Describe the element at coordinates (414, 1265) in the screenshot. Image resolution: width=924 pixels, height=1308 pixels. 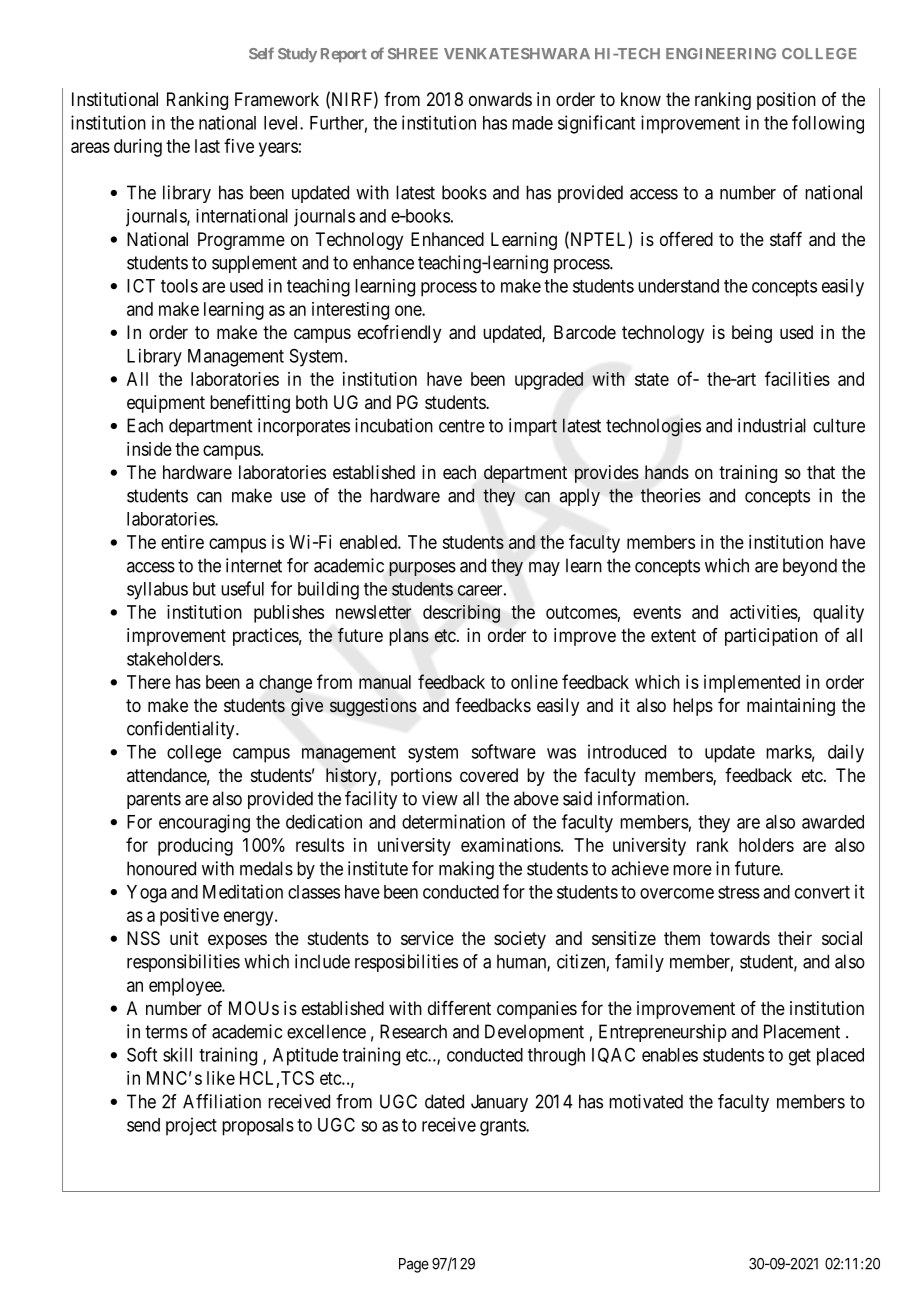
I see `Page` at that location.
